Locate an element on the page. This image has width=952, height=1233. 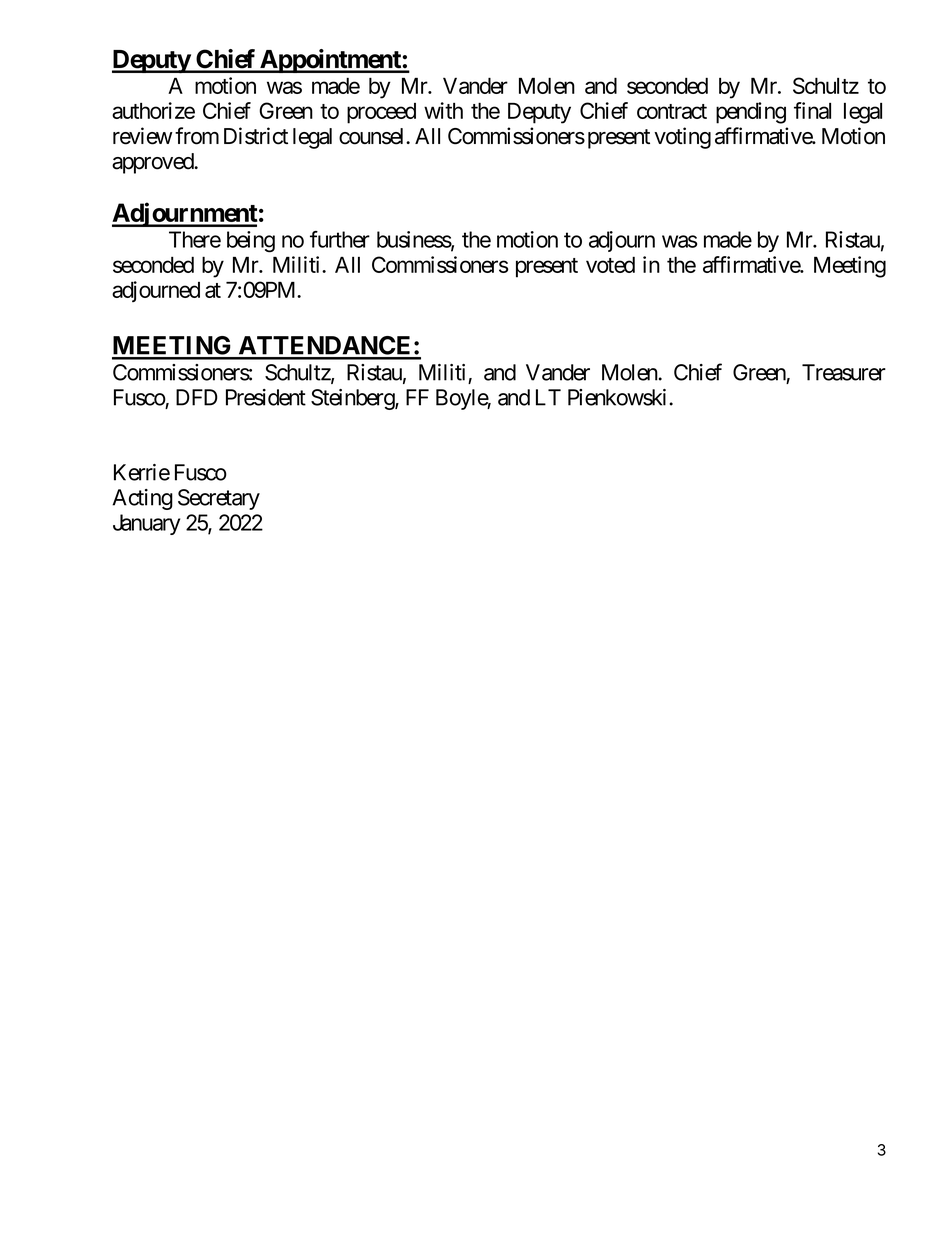
DFD is located at coordinates (197, 397).
